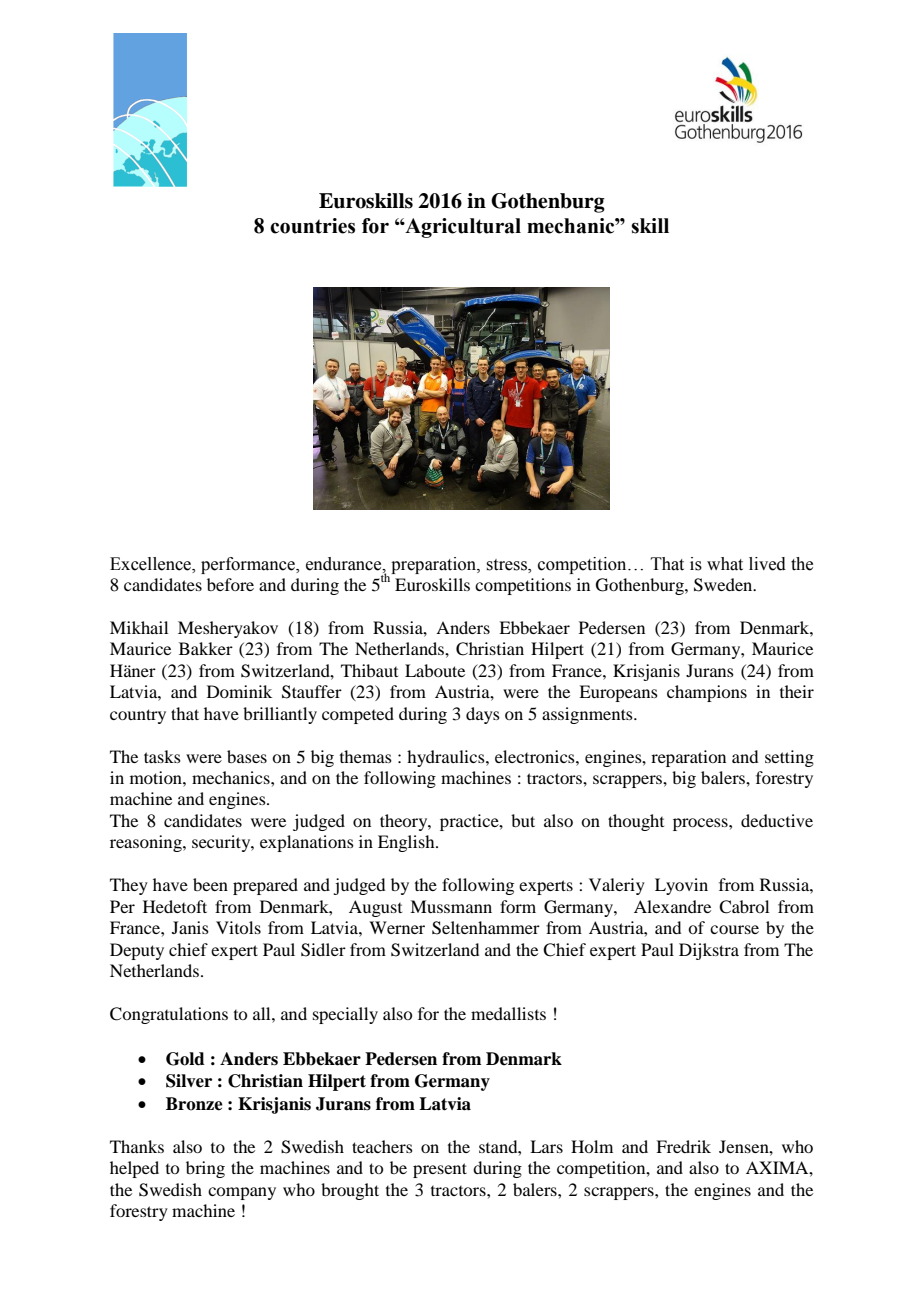 Image resolution: width=924 pixels, height=1308 pixels. Describe the element at coordinates (440, 1170) in the page. I see `present` at that location.
